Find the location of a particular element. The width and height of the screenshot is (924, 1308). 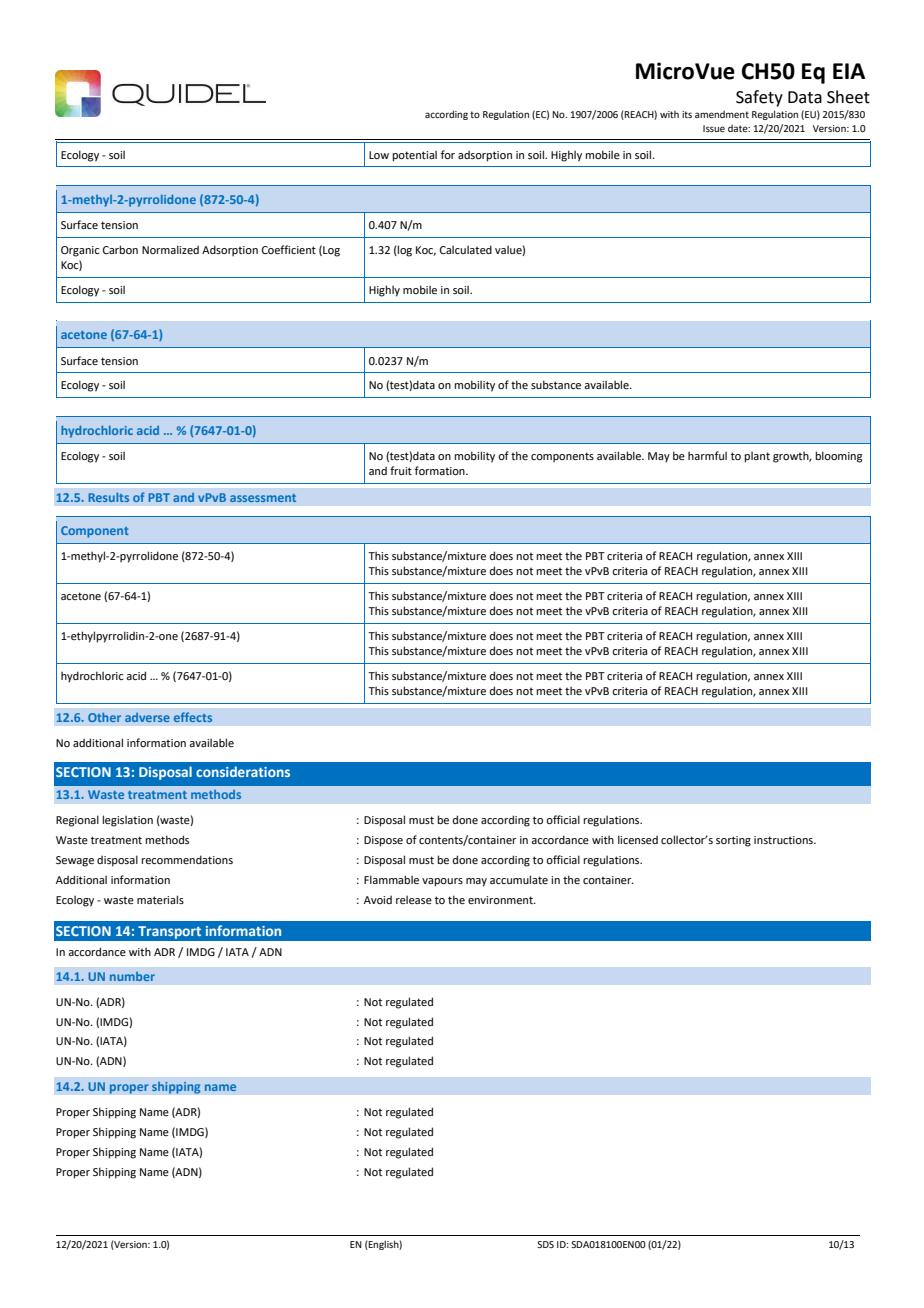

vapours is located at coordinates (442, 882).
